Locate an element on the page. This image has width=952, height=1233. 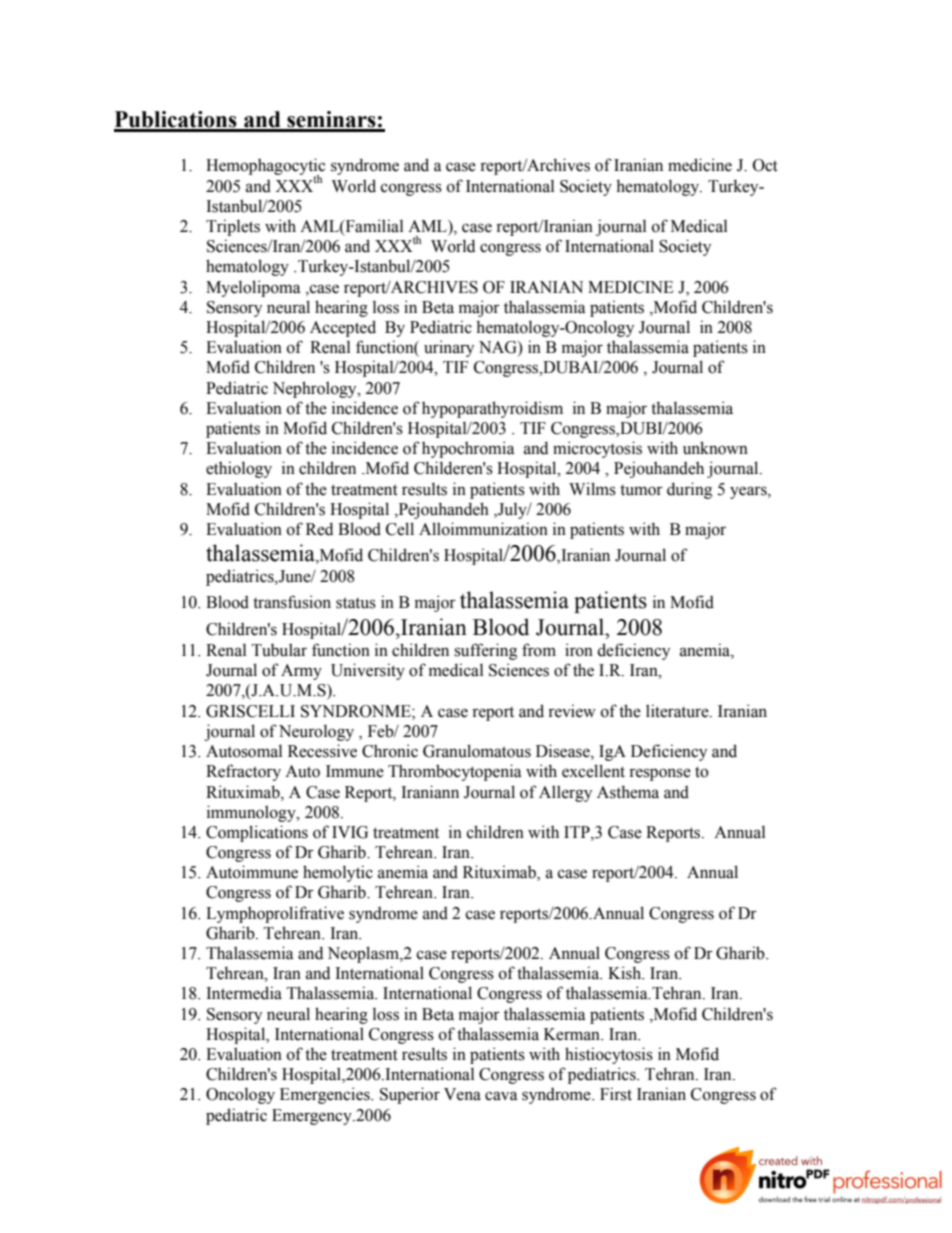
suffering is located at coordinates (485, 651).
